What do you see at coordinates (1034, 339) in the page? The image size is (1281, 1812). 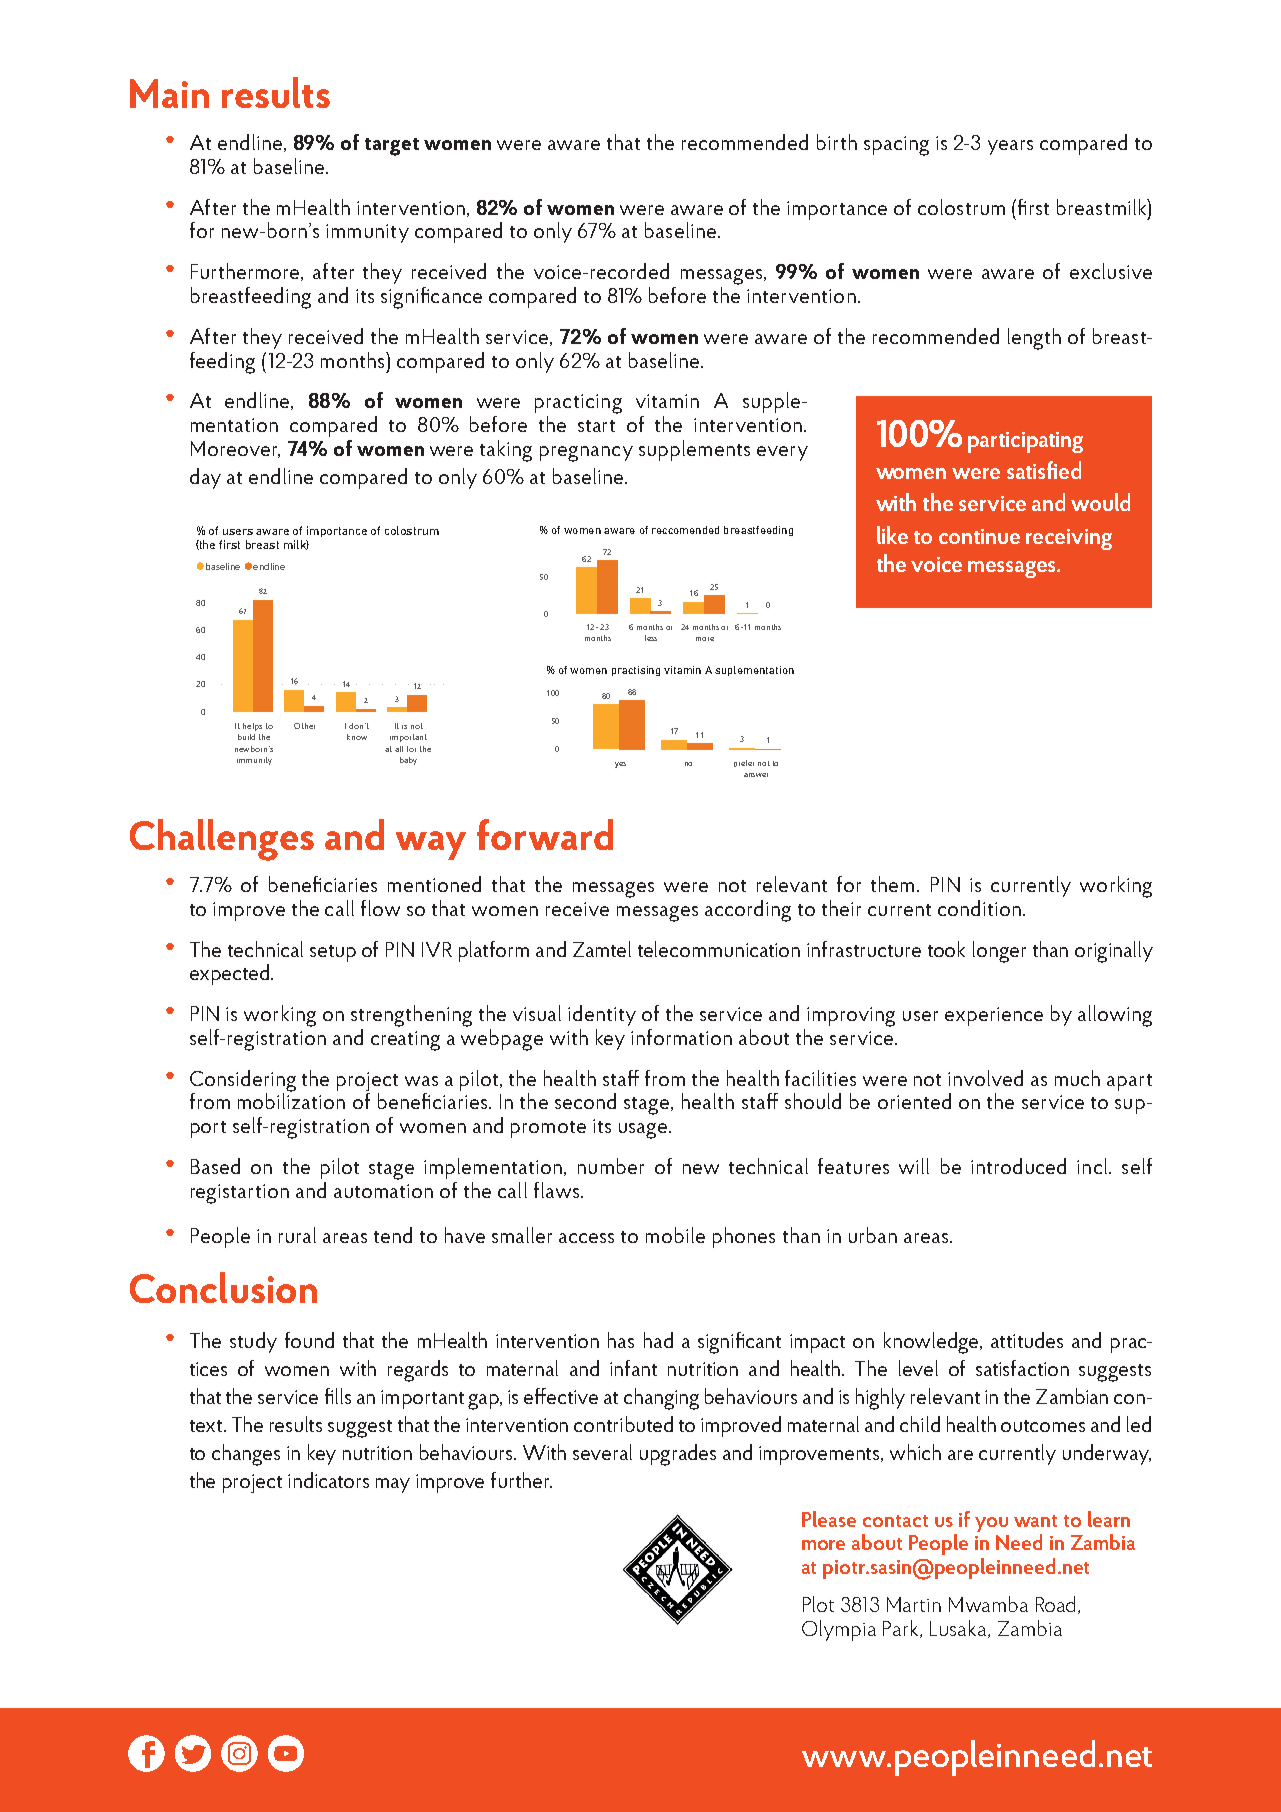 I see `length` at bounding box center [1034, 339].
